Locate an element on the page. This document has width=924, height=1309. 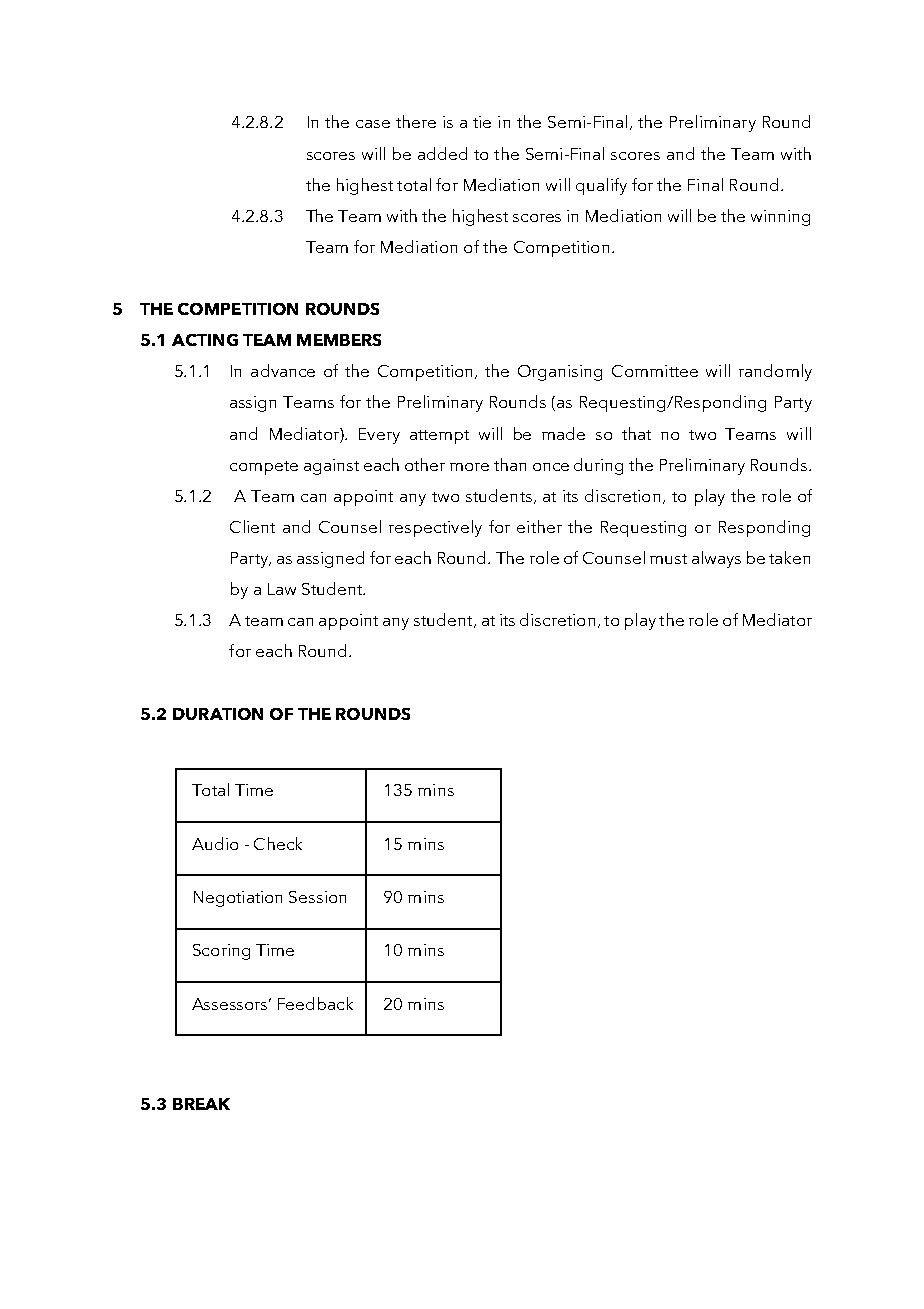
Negotiation is located at coordinates (238, 899).
